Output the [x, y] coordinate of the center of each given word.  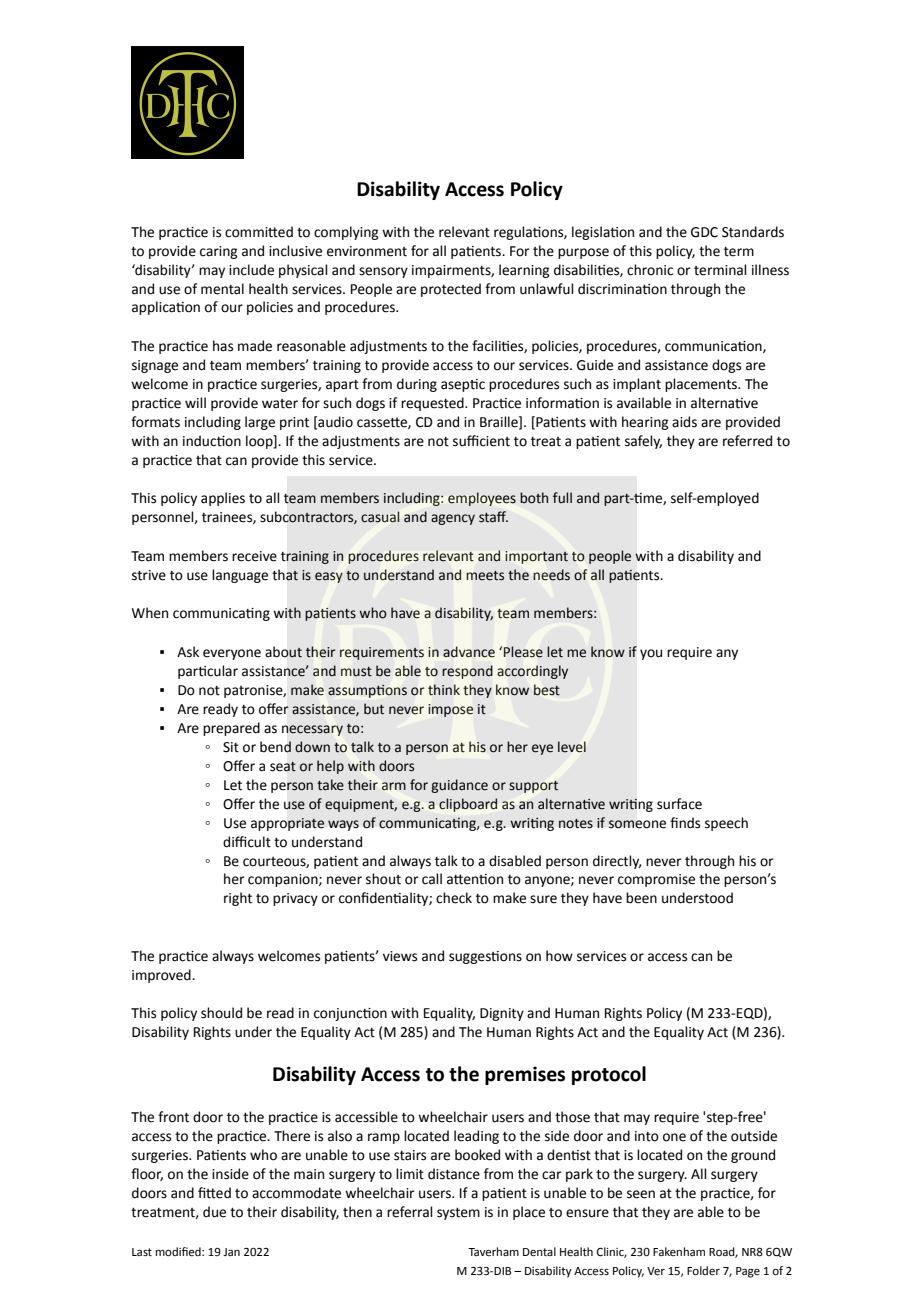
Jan [231, 1252]
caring [219, 252]
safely [643, 442]
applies [223, 499]
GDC [704, 232]
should [221, 1013]
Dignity [502, 1014]
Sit [231, 747]
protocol [609, 1075]
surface [679, 804]
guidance [459, 786]
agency [453, 519]
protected [451, 290]
